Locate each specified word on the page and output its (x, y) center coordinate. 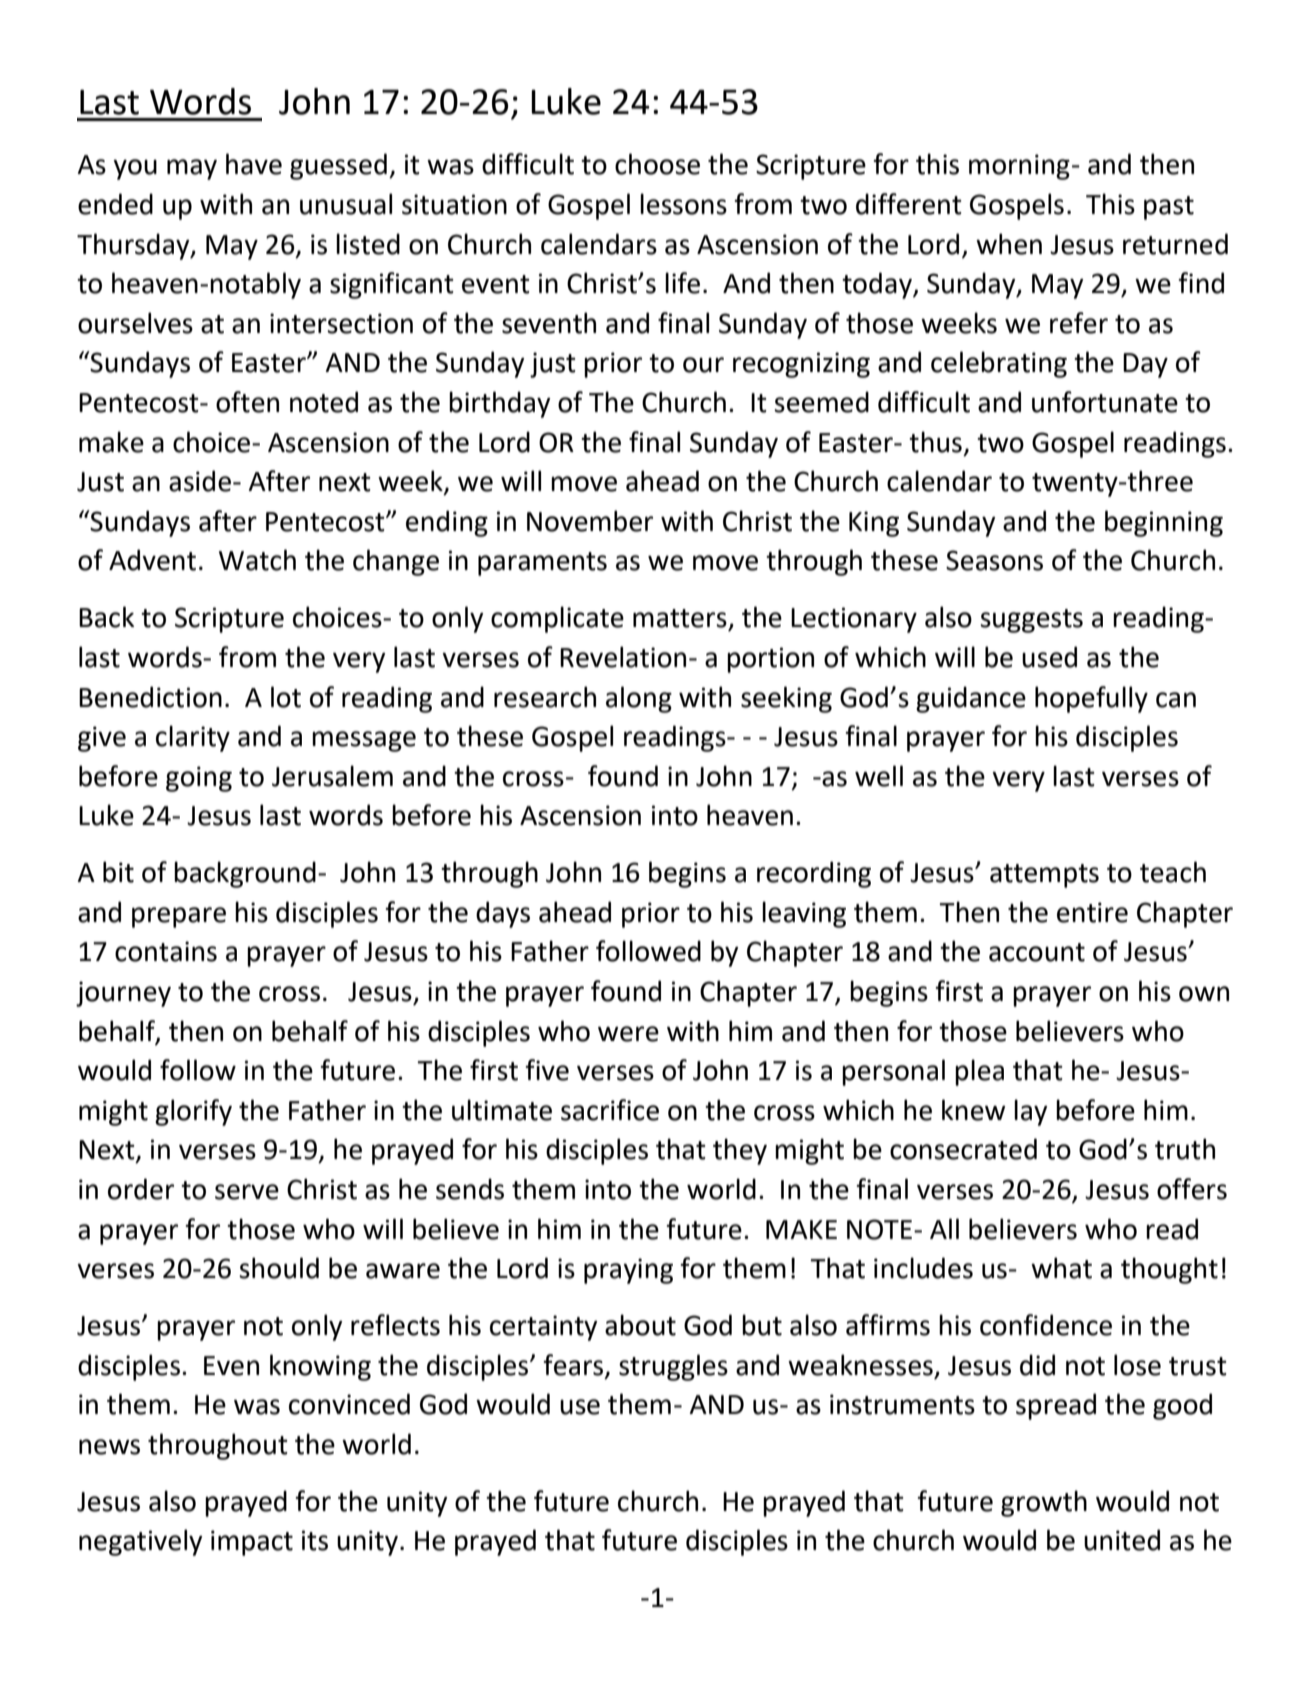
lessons (683, 204)
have (254, 164)
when (1009, 244)
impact (252, 1543)
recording (814, 874)
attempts (1044, 876)
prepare (179, 917)
